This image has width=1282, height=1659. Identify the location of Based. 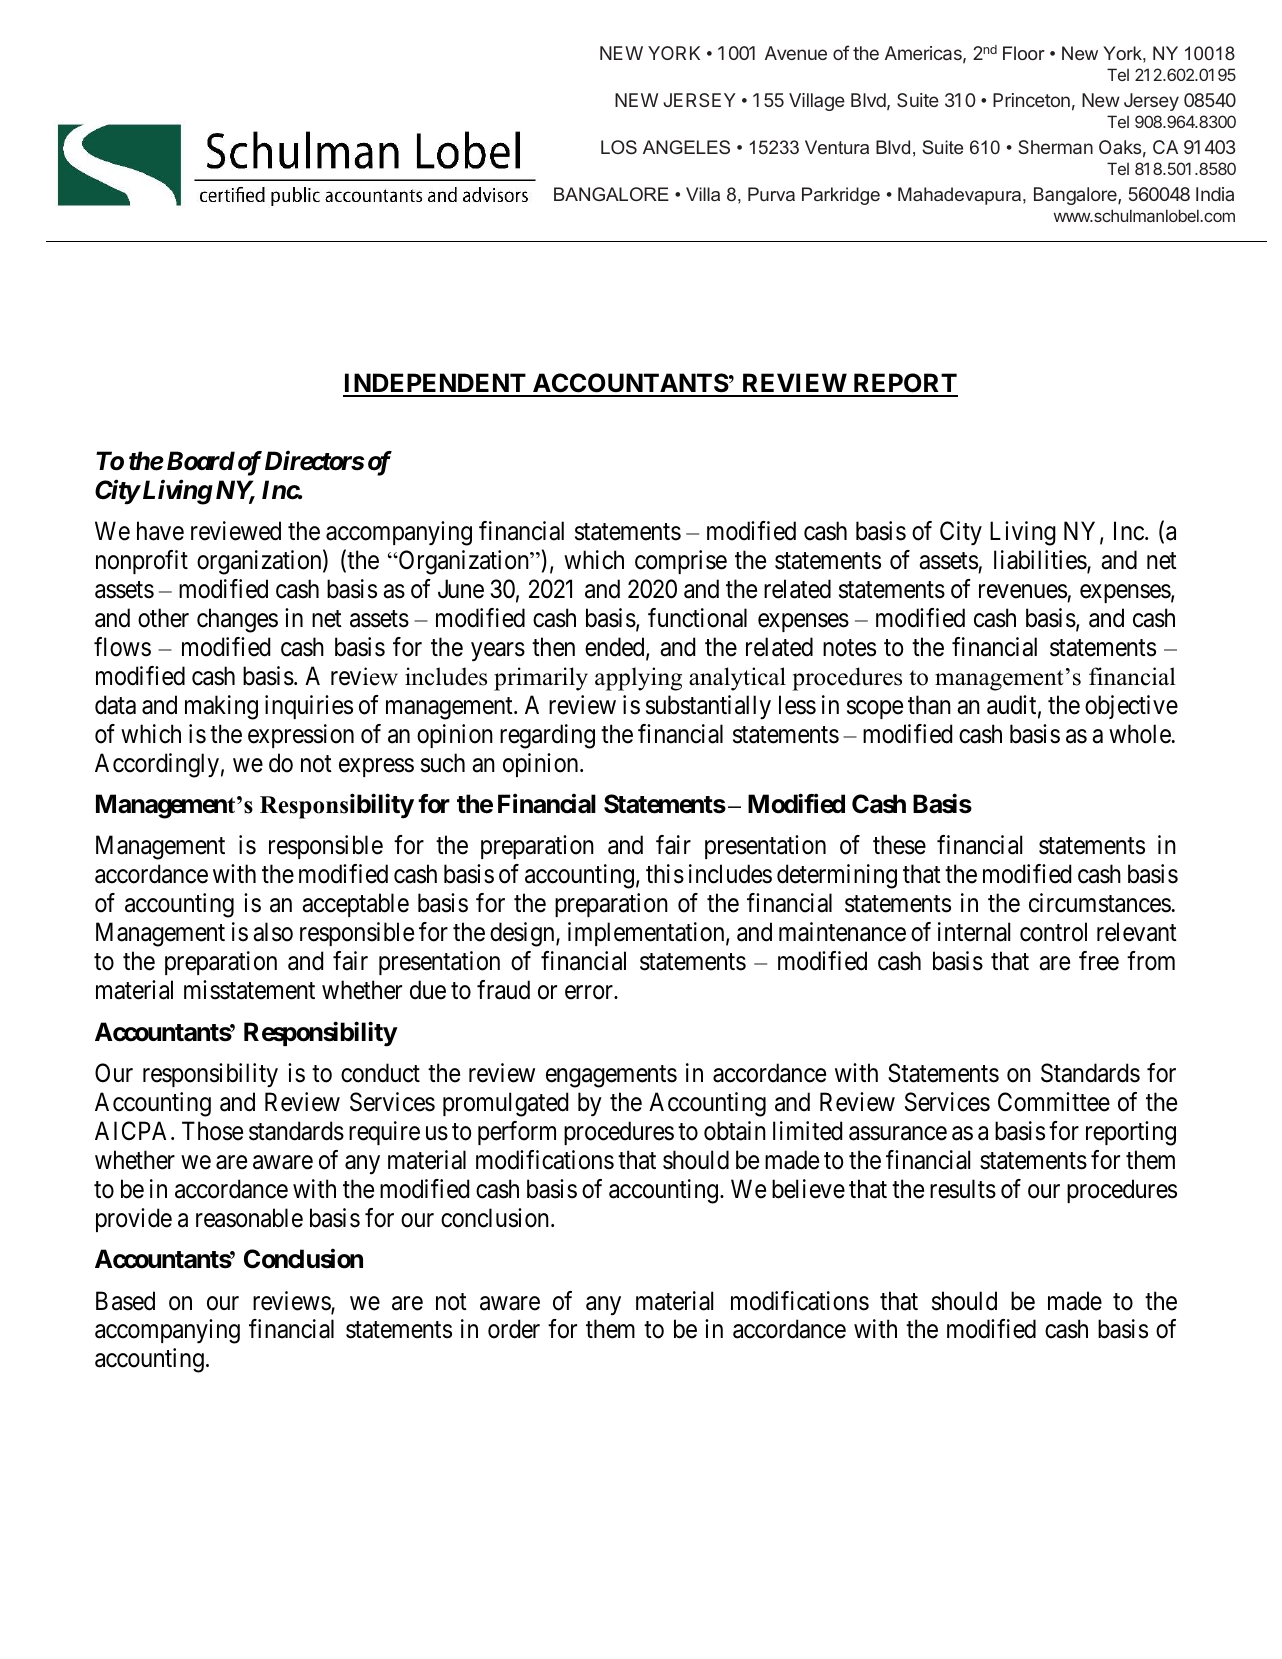
(125, 1301).
